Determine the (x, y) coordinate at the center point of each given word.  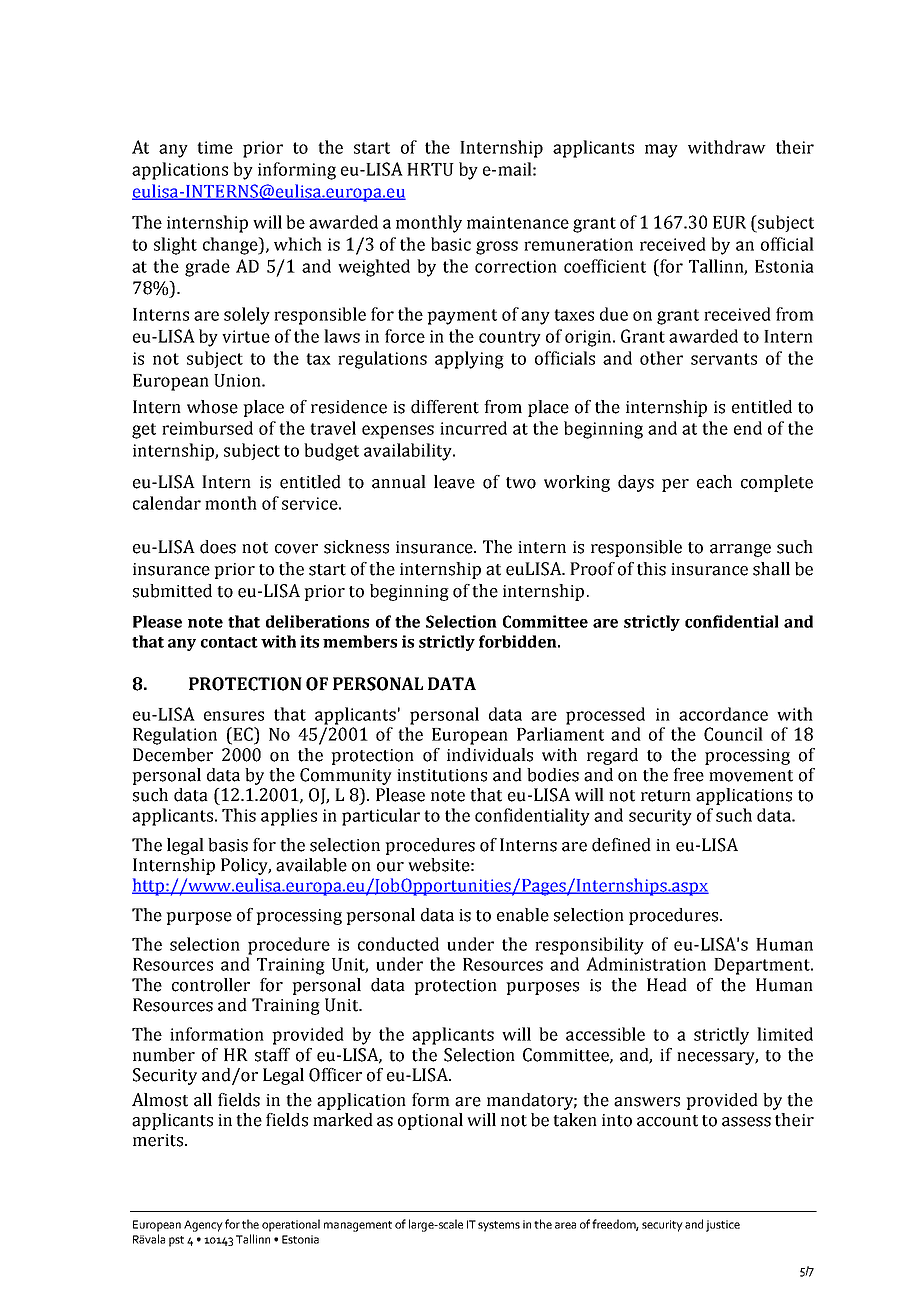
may (661, 151)
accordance (723, 714)
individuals (490, 755)
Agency (203, 1226)
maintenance (518, 222)
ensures (234, 716)
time (215, 147)
